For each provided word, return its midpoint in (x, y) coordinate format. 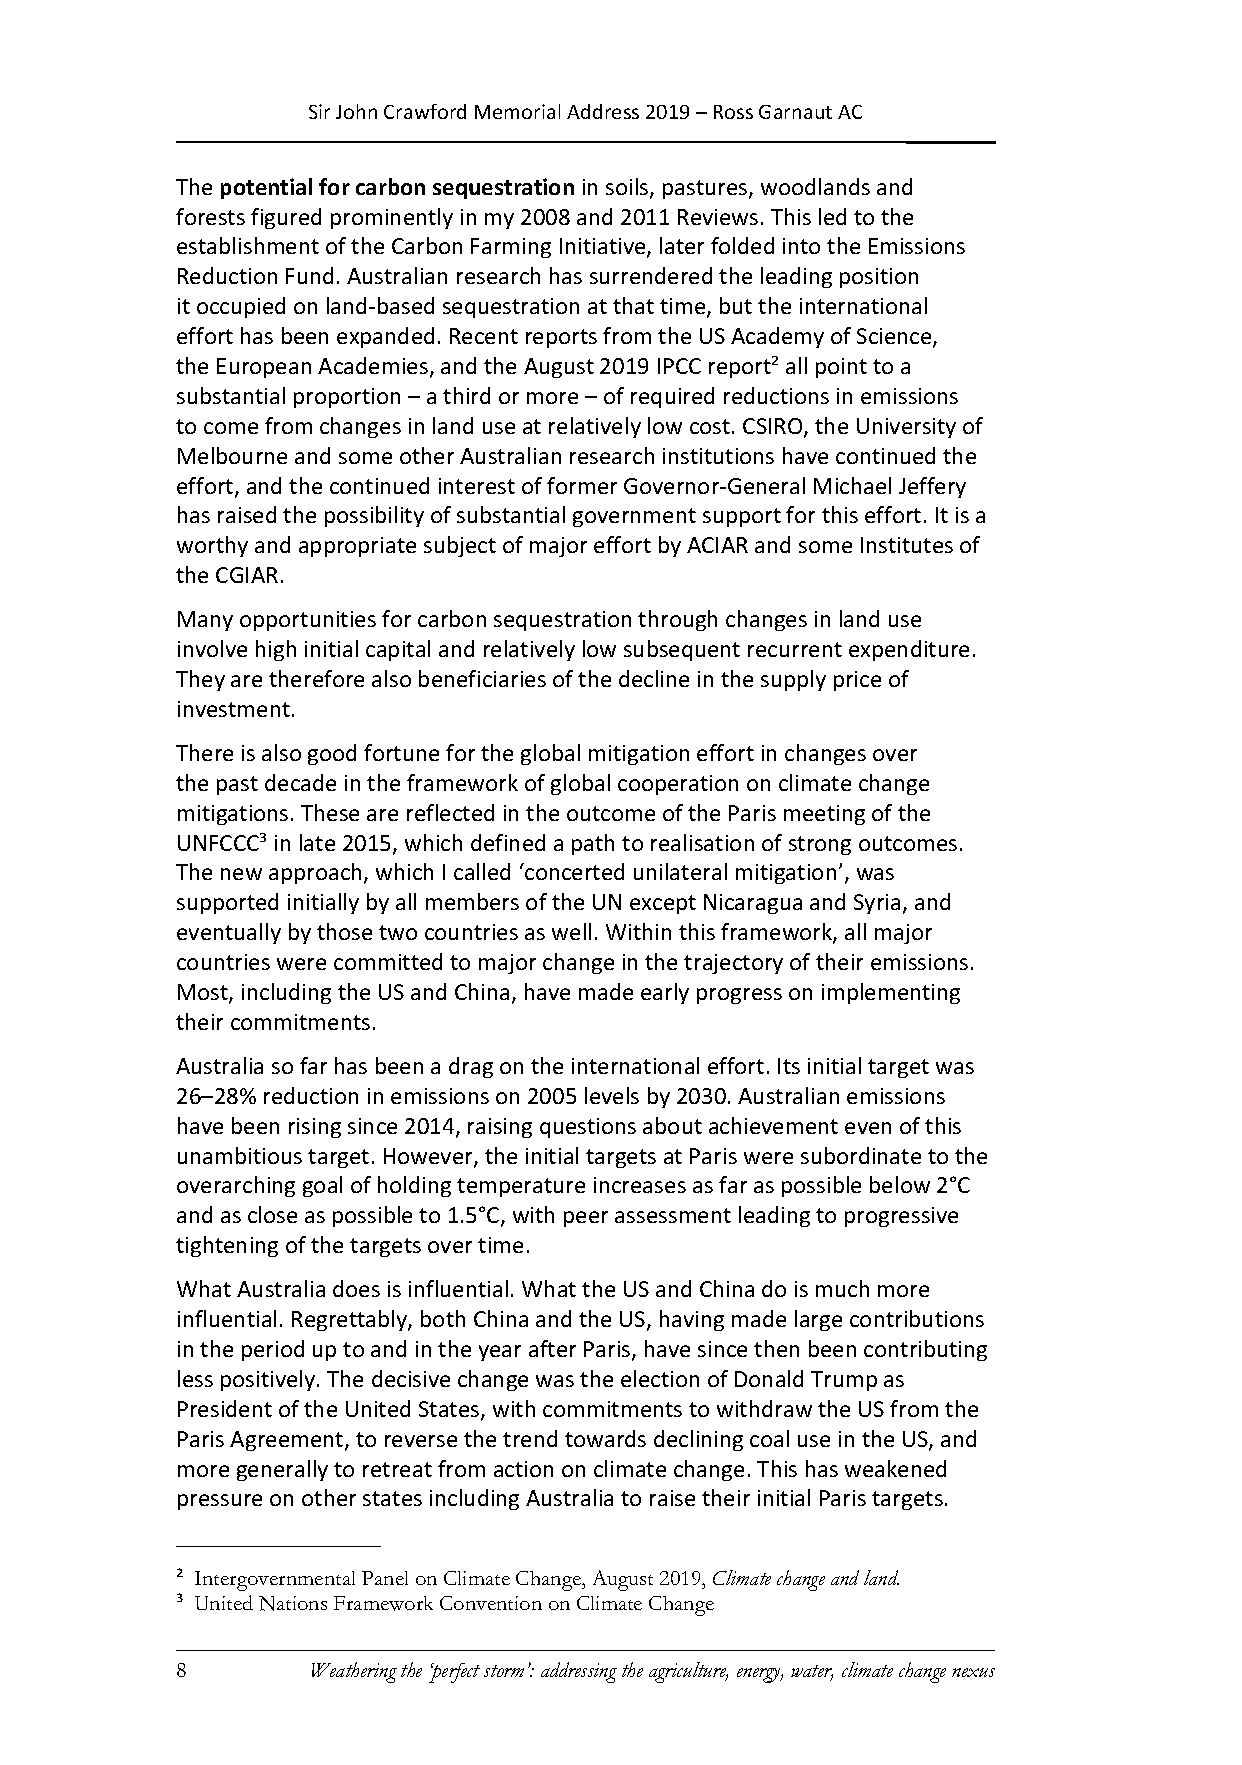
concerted (573, 871)
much (842, 1288)
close (272, 1214)
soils (628, 188)
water (812, 1672)
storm (504, 1671)
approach (317, 873)
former (582, 485)
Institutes (907, 545)
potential (266, 188)
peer (586, 1219)
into (801, 246)
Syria (877, 904)
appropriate (357, 547)
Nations (293, 1603)
